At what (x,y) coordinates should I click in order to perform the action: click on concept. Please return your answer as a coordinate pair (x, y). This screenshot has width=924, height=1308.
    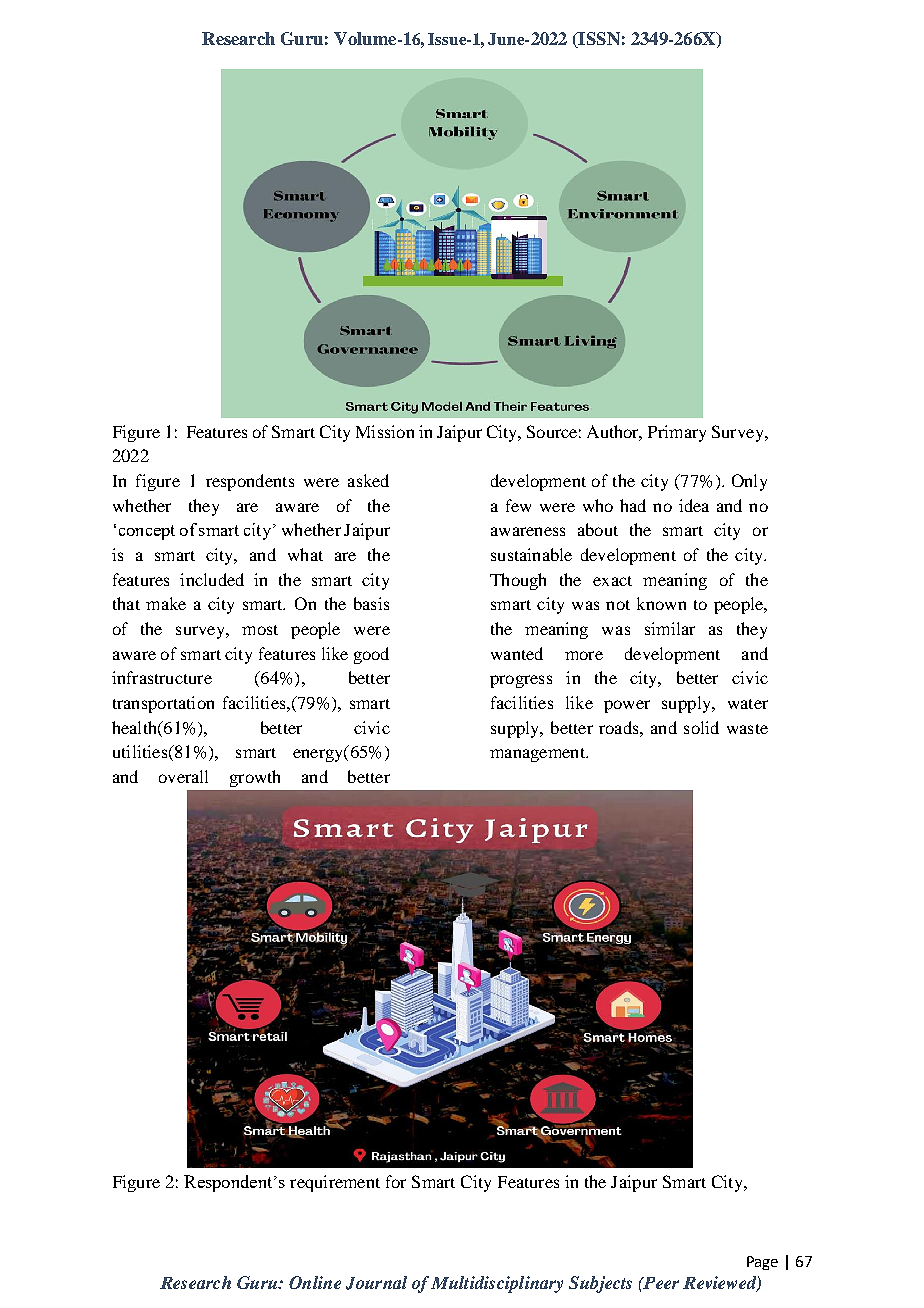
    Looking at the image, I should click on (147, 532).
